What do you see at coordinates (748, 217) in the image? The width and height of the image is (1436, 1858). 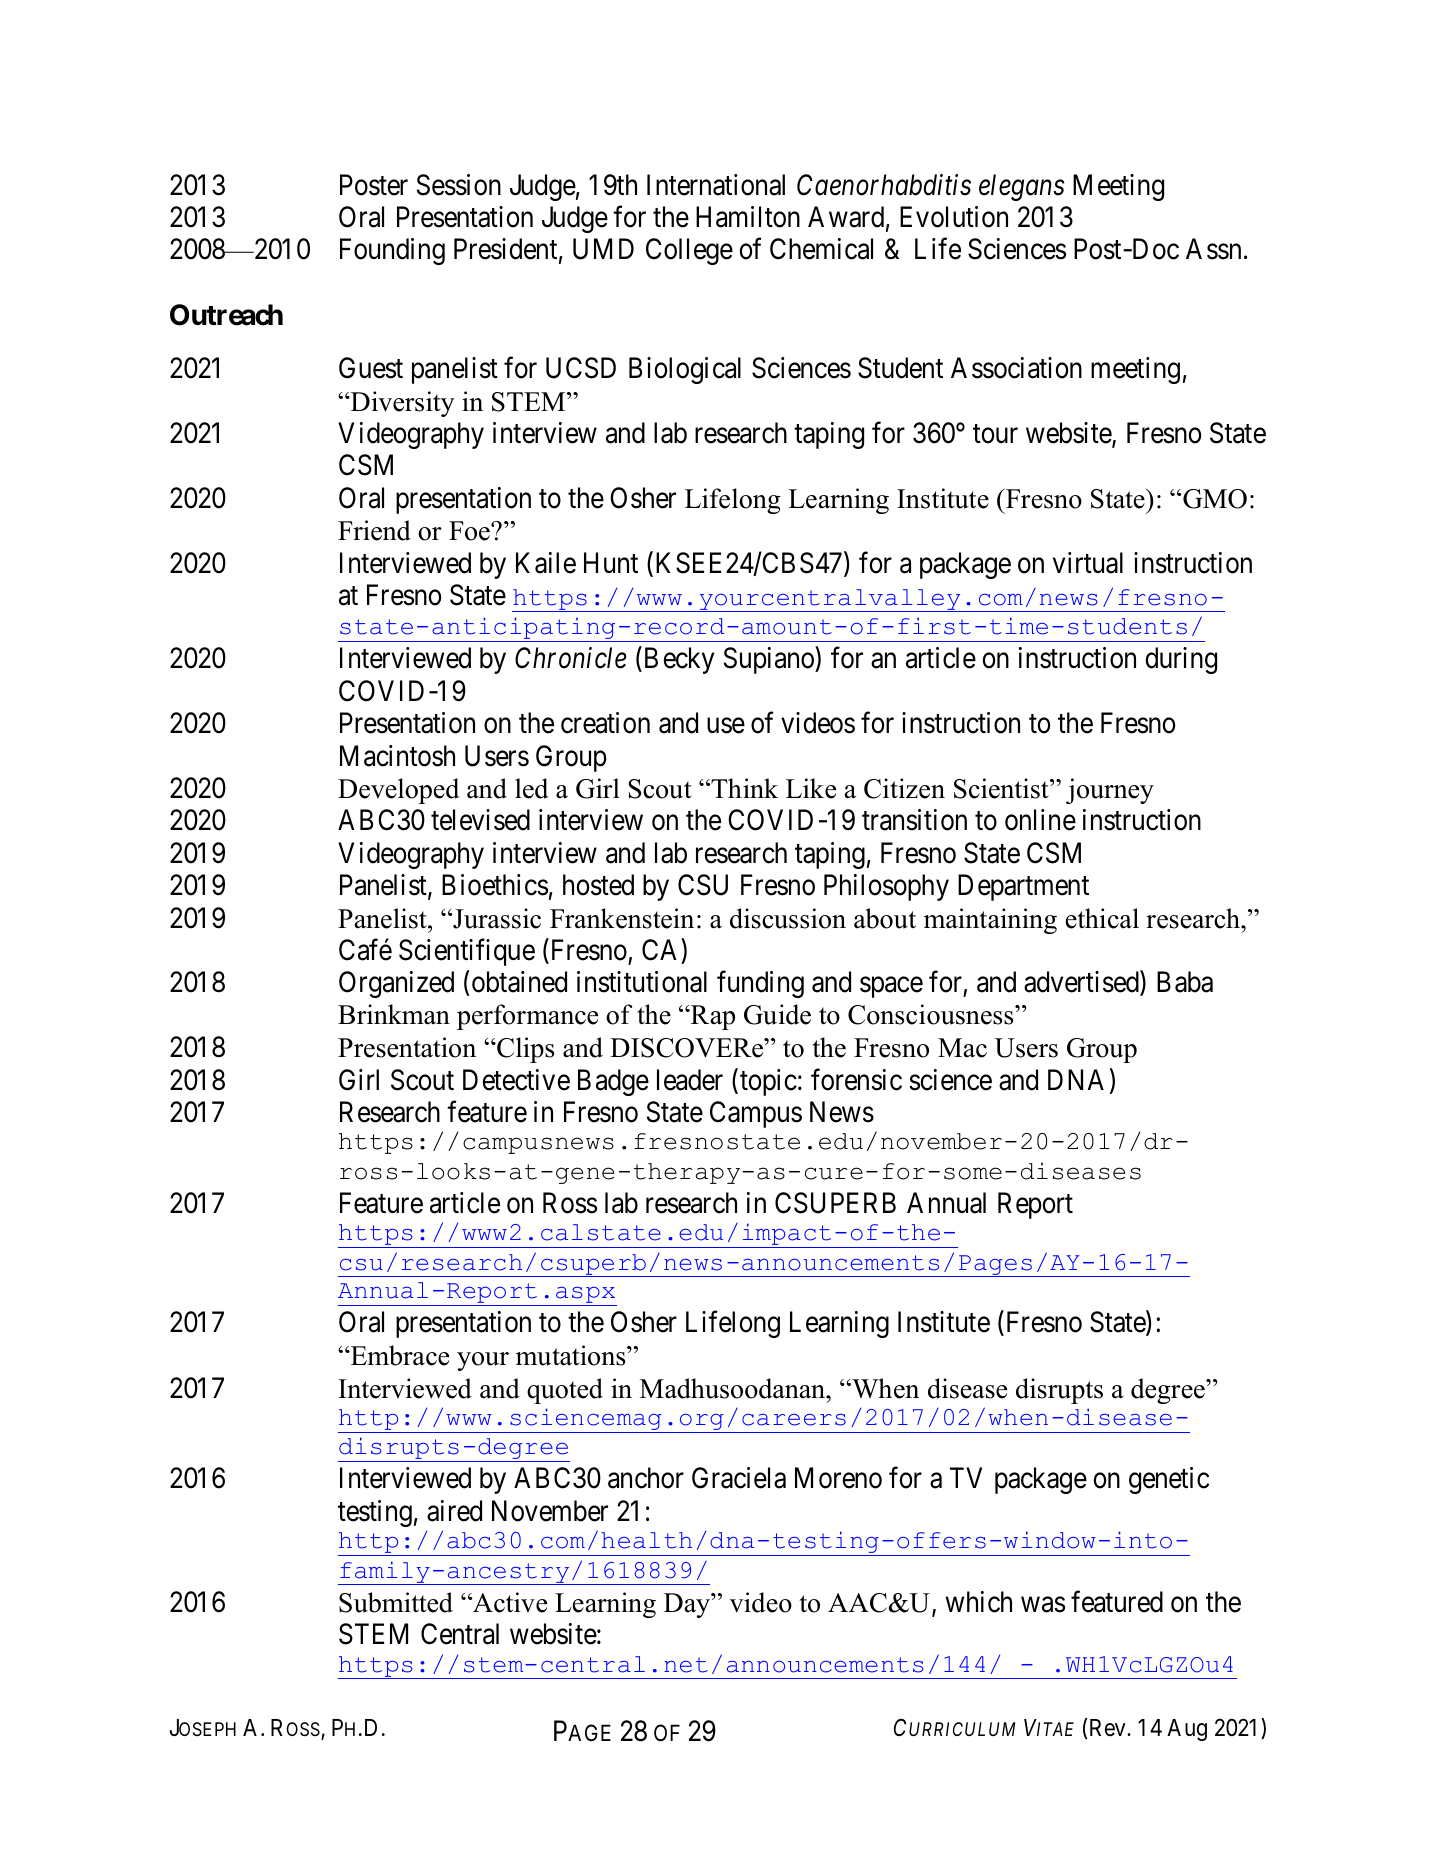 I see `Hamilton` at bounding box center [748, 217].
